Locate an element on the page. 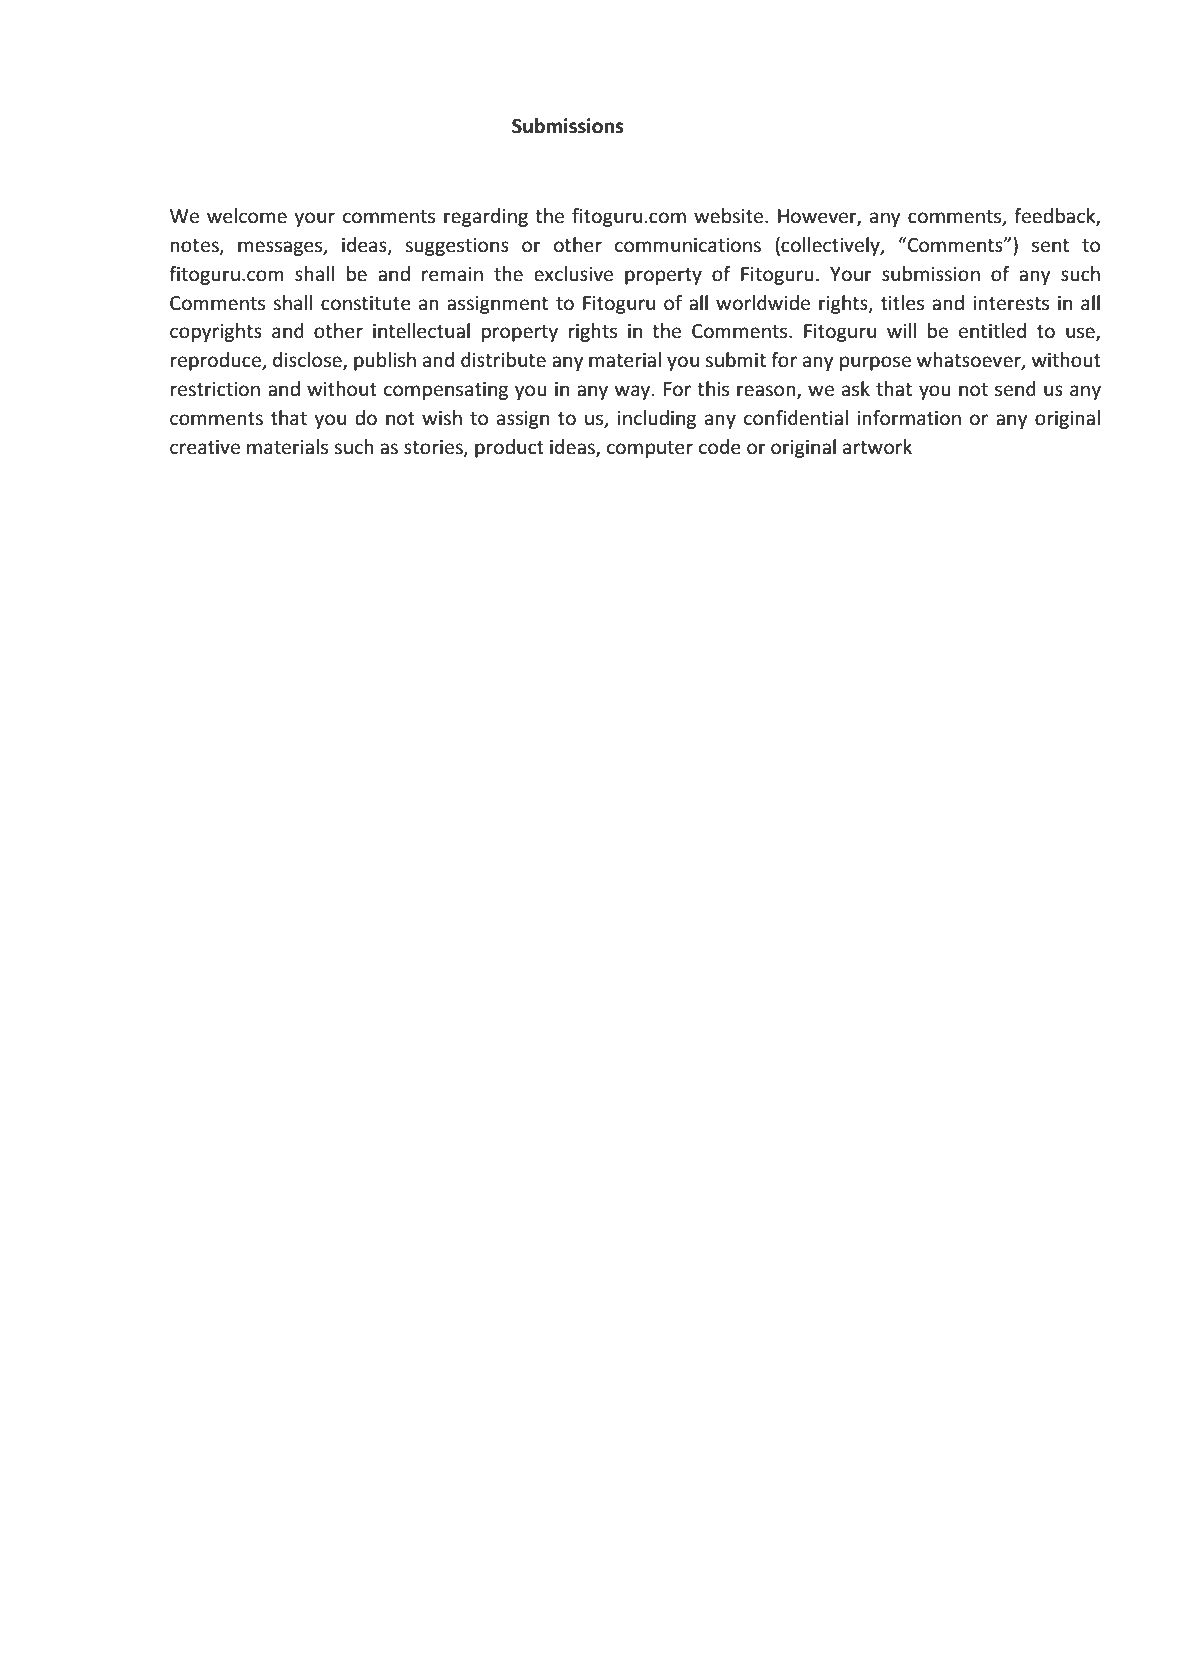 Image resolution: width=1185 pixels, height=1676 pixels. sent is located at coordinates (1050, 246).
